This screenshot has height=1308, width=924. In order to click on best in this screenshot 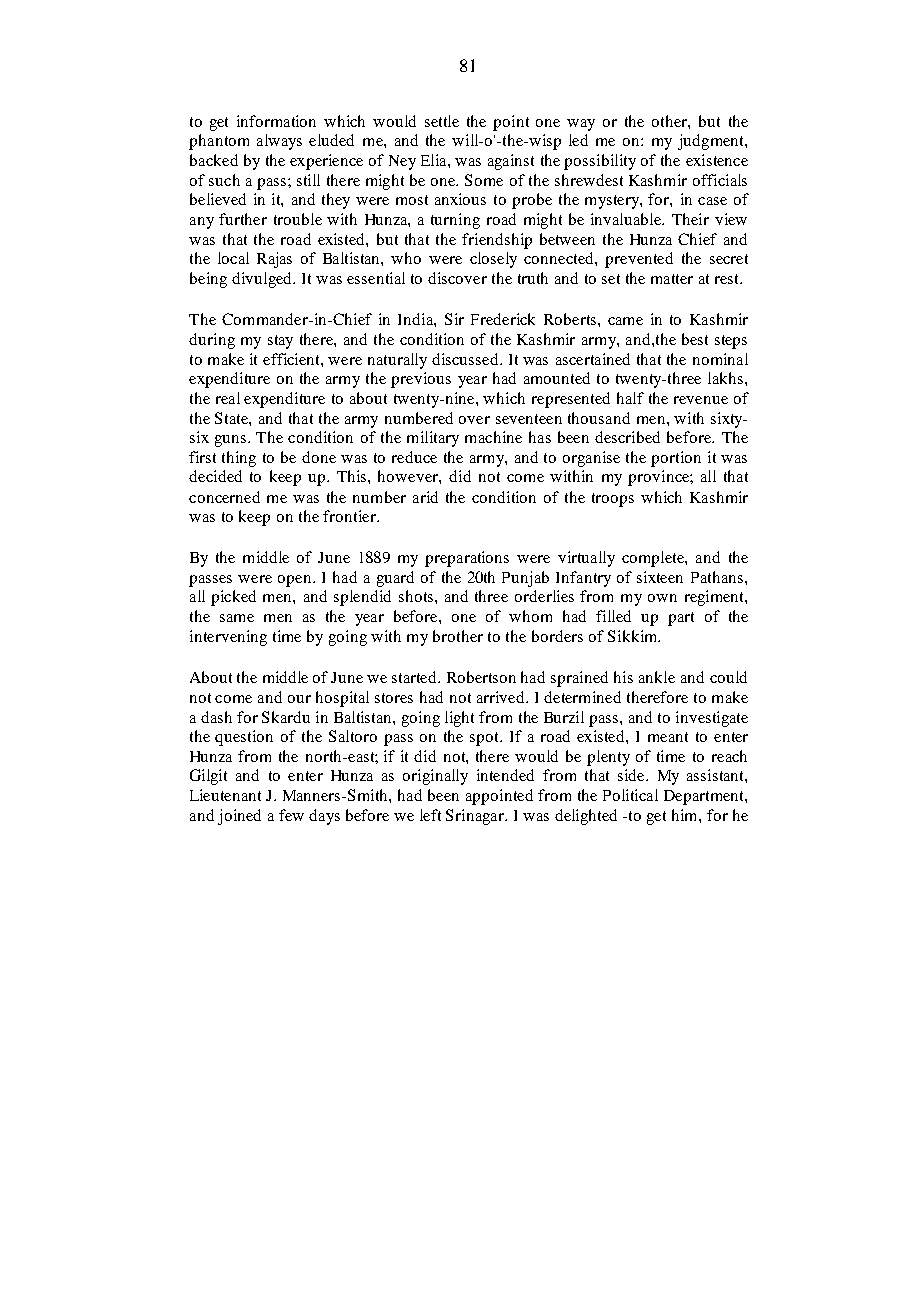, I will do `click(695, 339)`.
